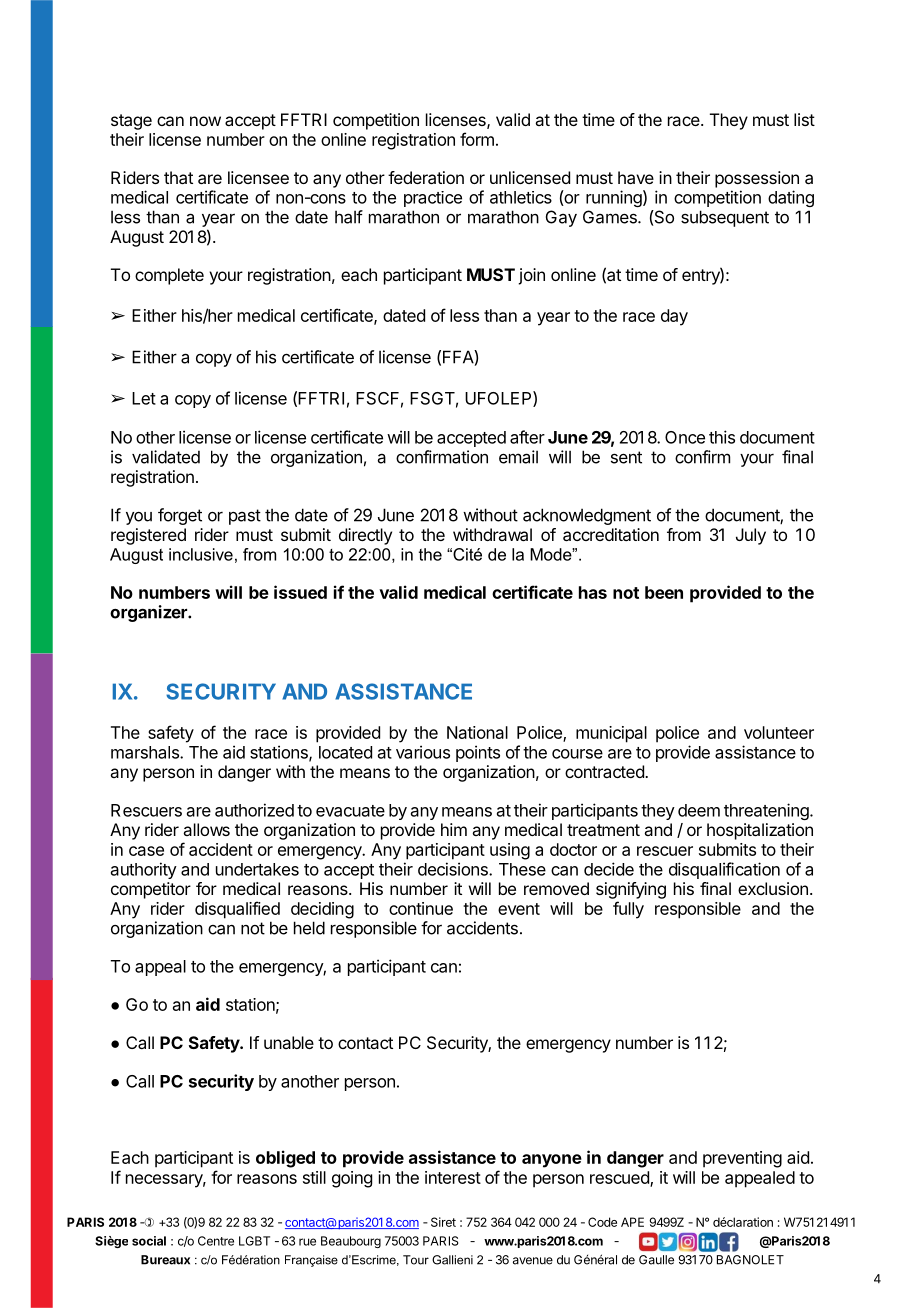 The width and height of the screenshot is (924, 1308). Describe the element at coordinates (527, 437) in the screenshot. I see `after` at that location.
